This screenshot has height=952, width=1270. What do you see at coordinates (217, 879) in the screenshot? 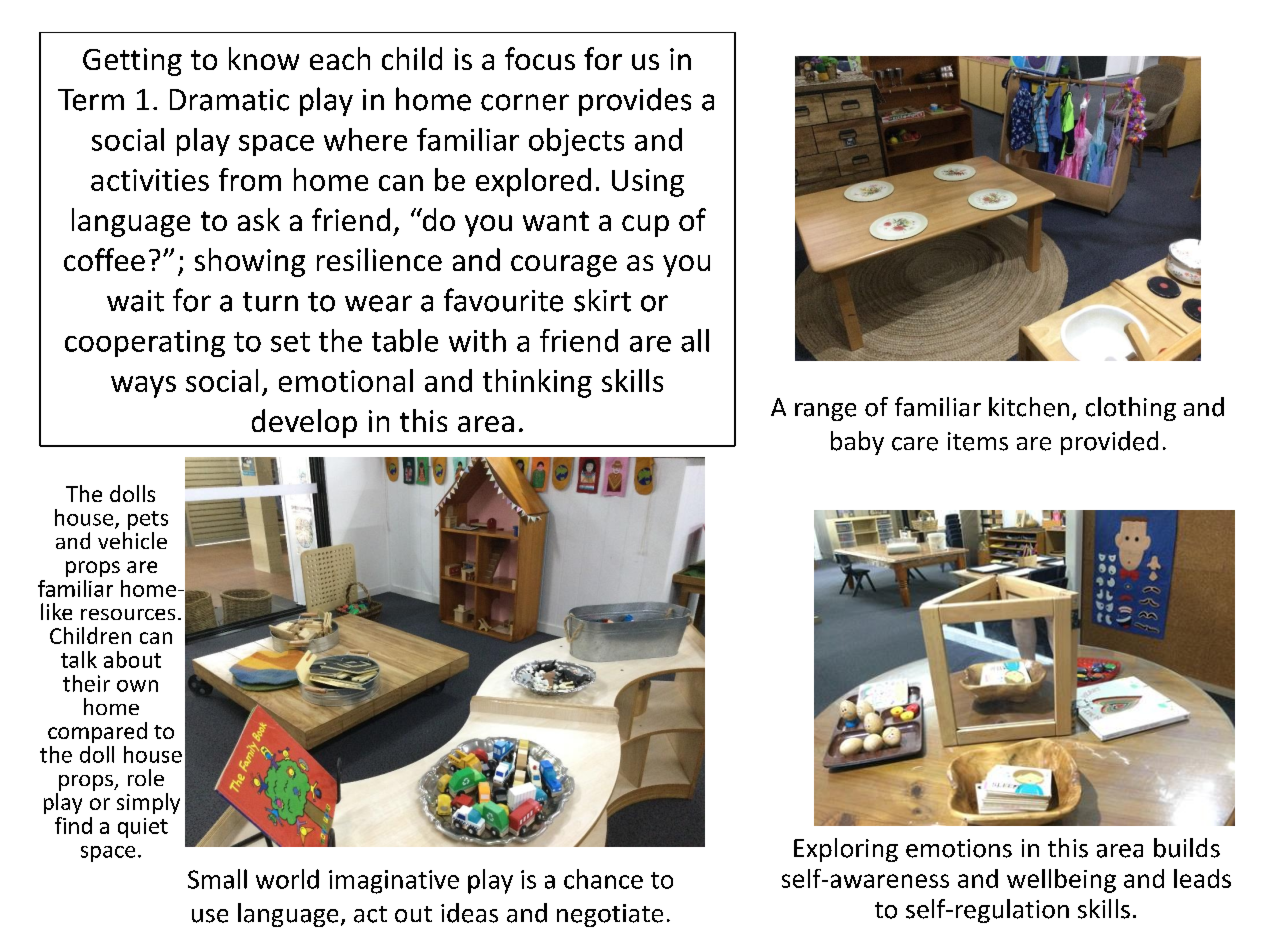
I see `Small` at bounding box center [217, 879].
